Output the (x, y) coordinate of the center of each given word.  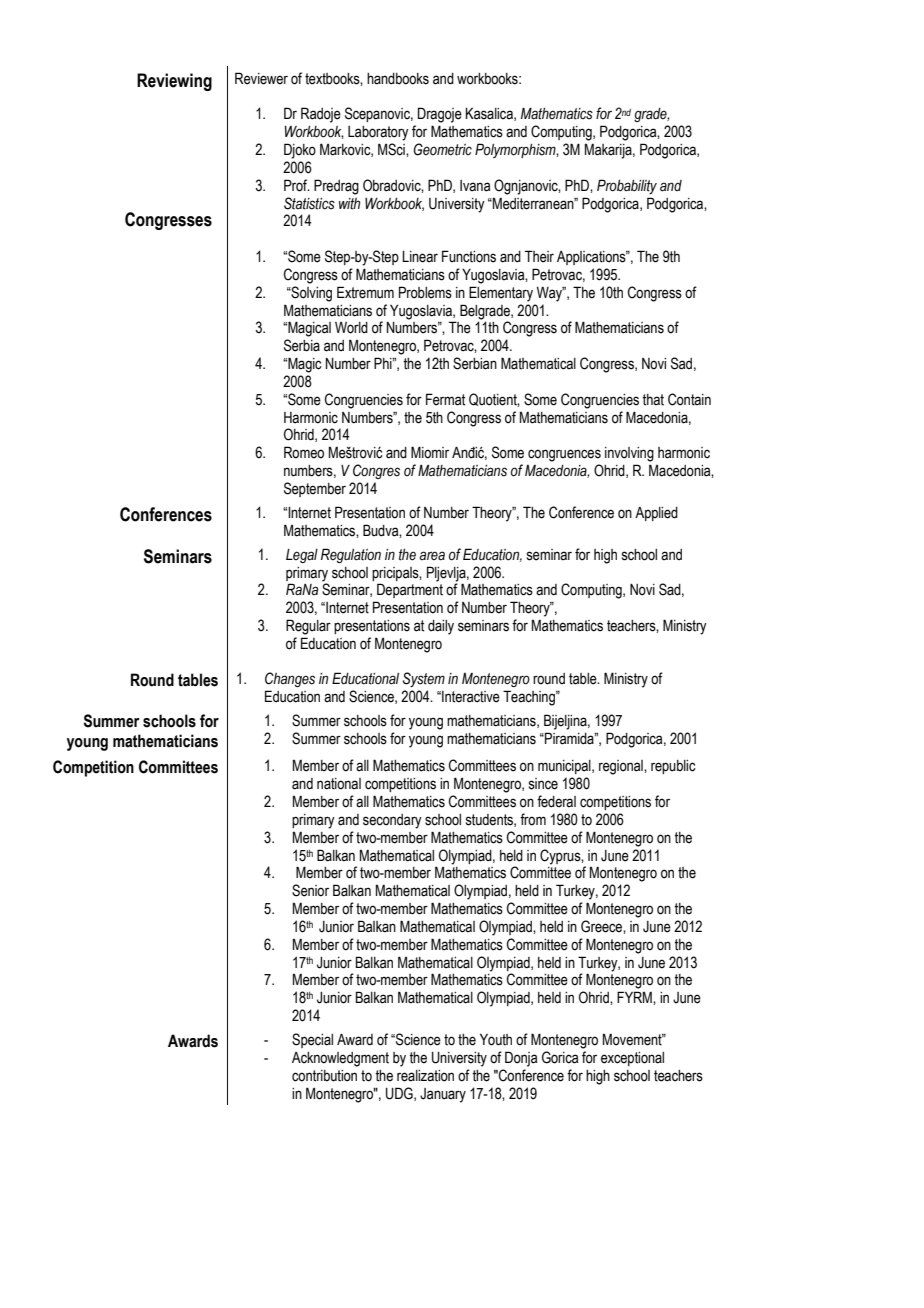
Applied (656, 514)
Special (312, 1040)
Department (410, 590)
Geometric (442, 149)
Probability (627, 186)
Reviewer (261, 78)
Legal (302, 556)
